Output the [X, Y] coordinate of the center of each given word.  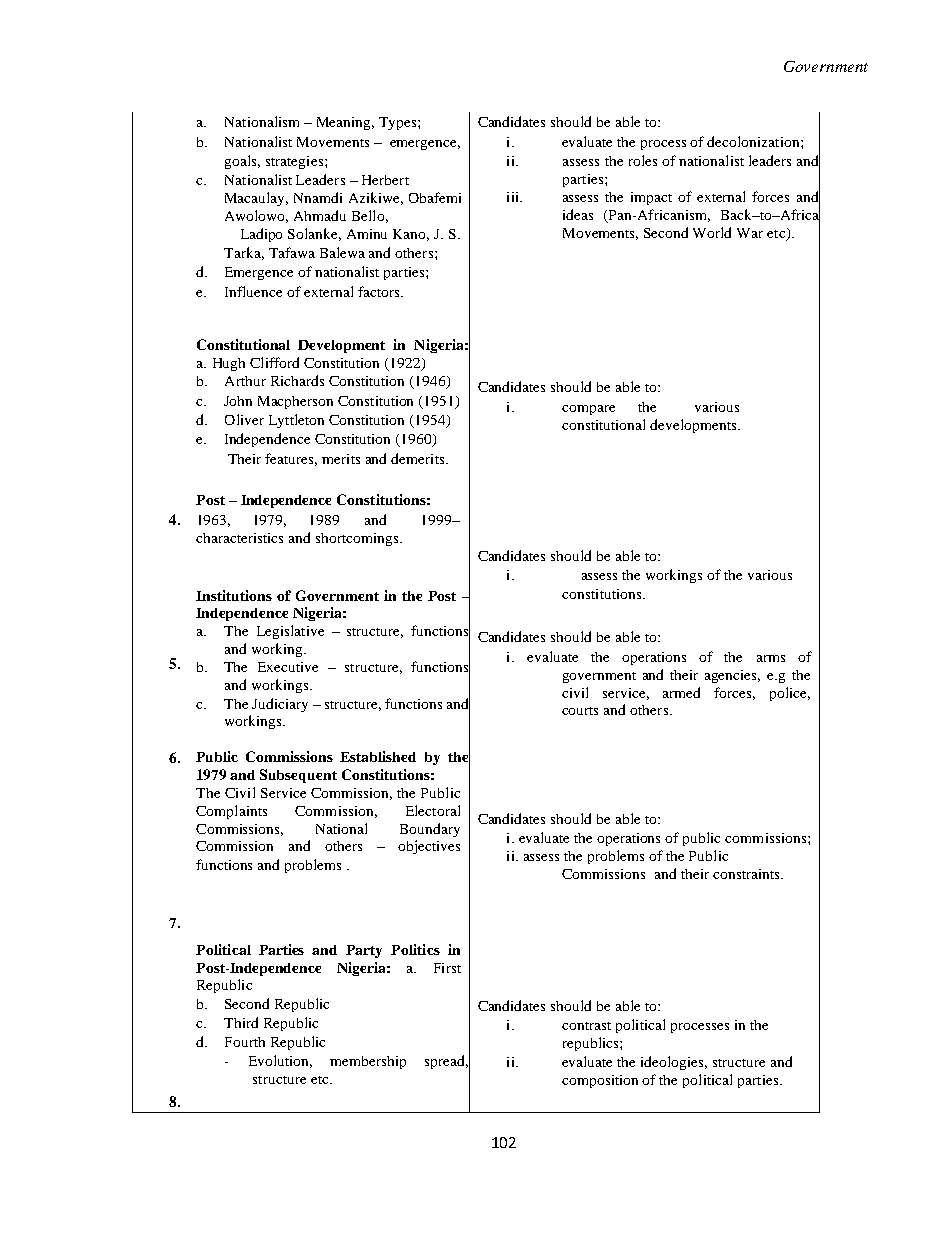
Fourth [245, 1042]
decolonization [754, 141]
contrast [586, 1026]
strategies [296, 162]
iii [514, 197]
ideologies [674, 1063]
